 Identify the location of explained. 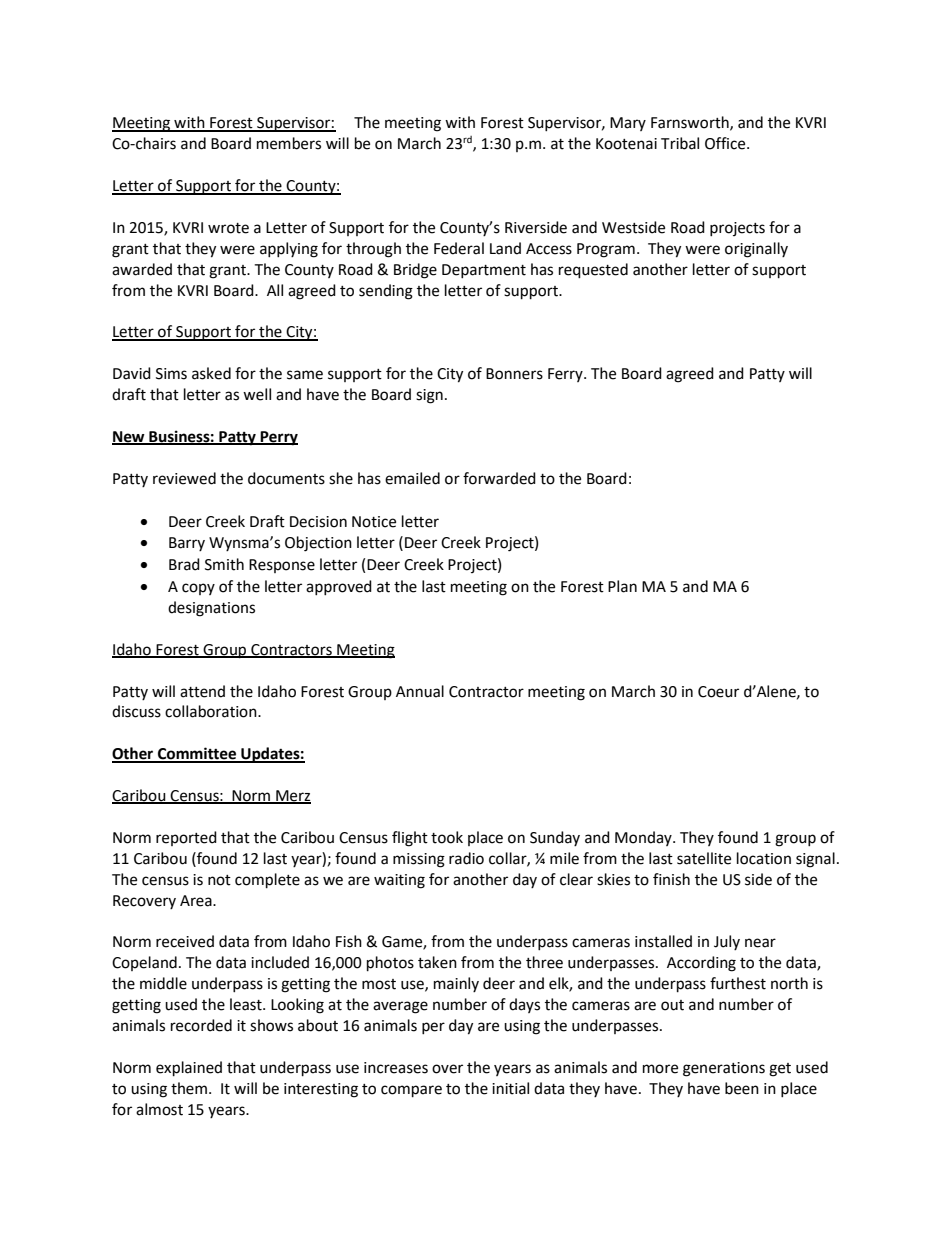
(189, 1069).
